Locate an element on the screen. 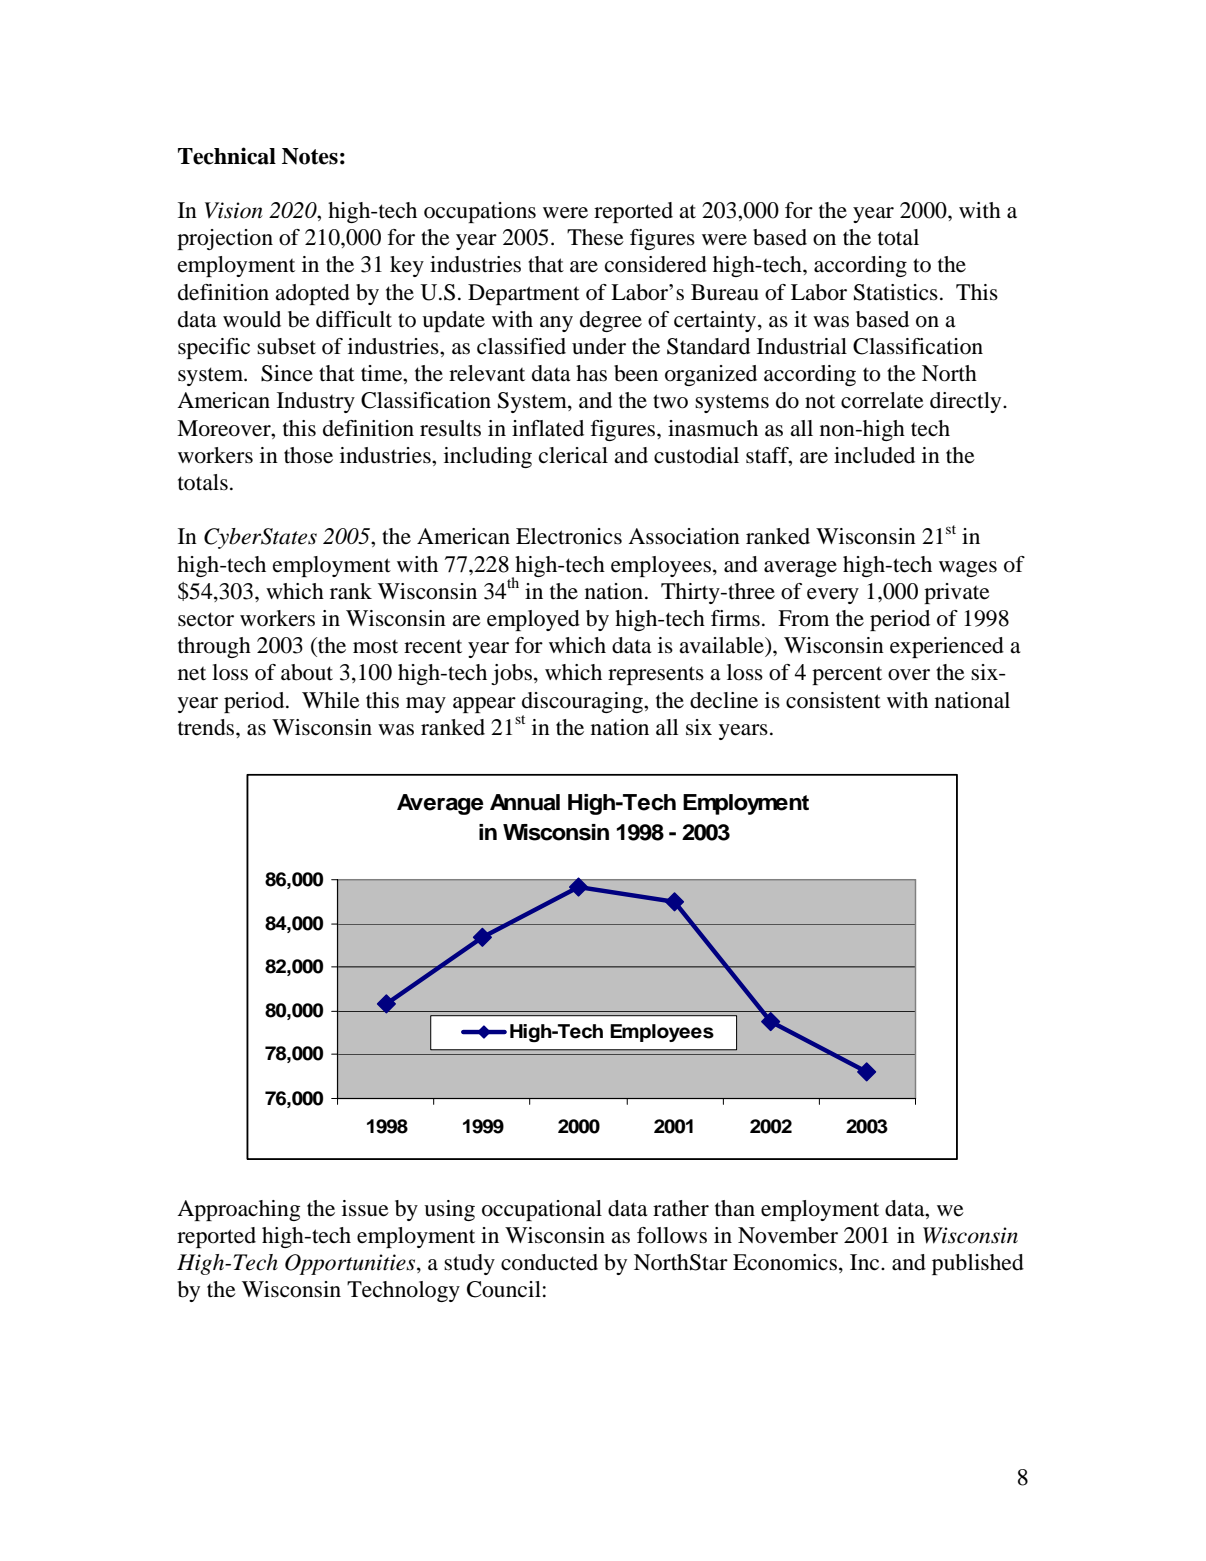 This screenshot has width=1206, height=1561. published is located at coordinates (978, 1264).
